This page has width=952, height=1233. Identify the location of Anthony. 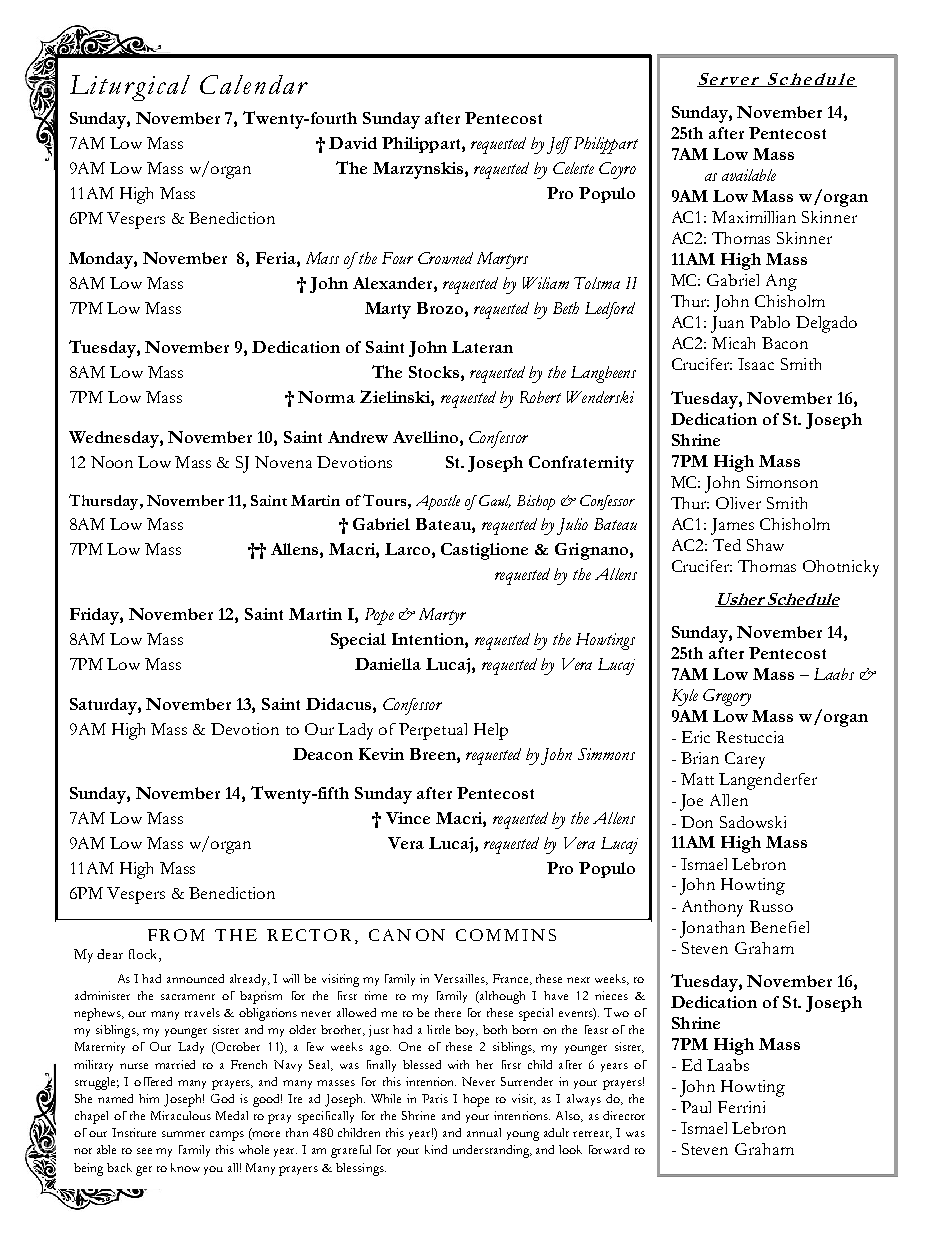
(712, 908).
